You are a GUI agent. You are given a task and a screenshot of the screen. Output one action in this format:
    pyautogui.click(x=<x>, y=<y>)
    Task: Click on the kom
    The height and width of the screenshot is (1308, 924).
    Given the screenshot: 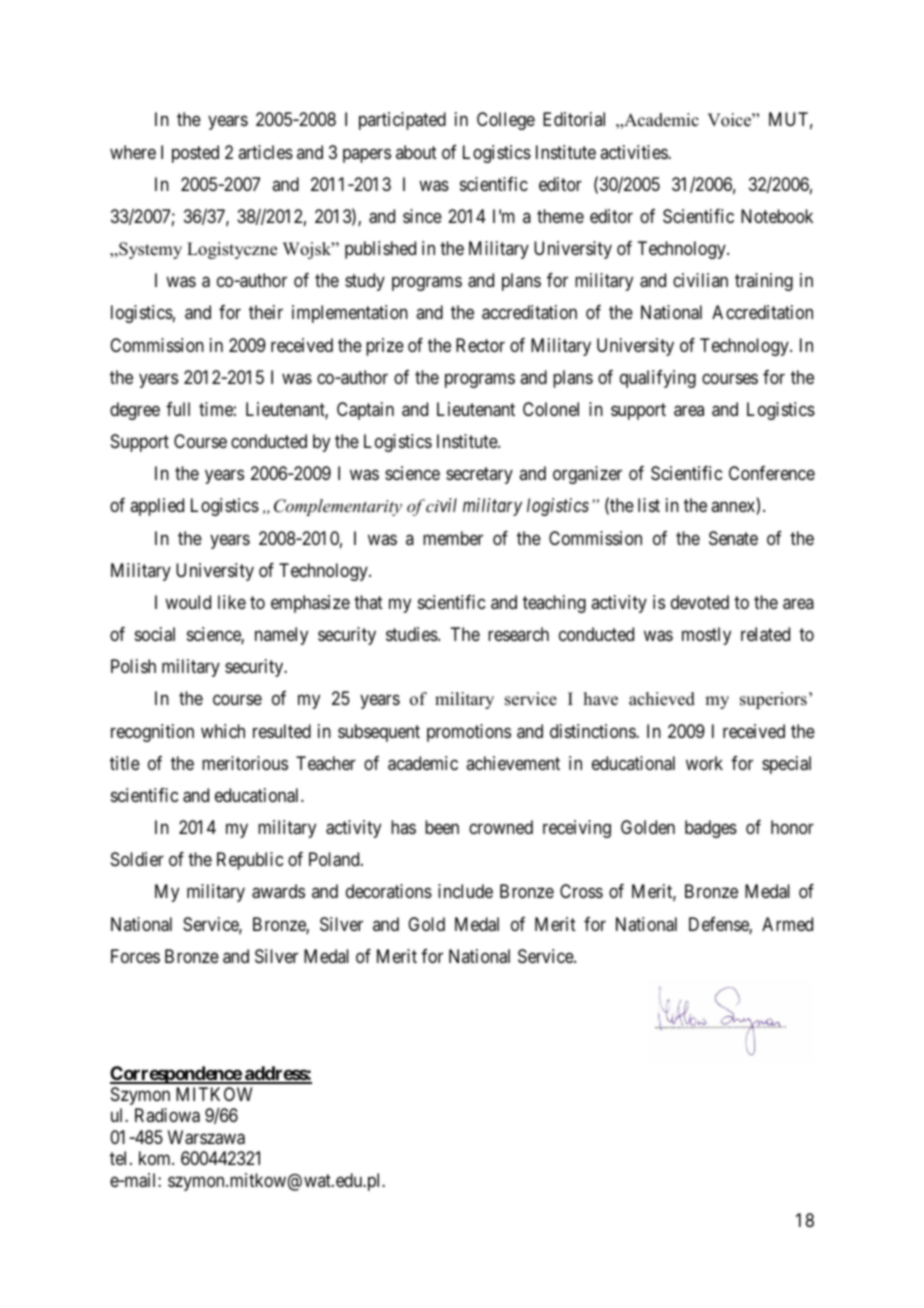 What is the action you would take?
    pyautogui.click(x=156, y=1158)
